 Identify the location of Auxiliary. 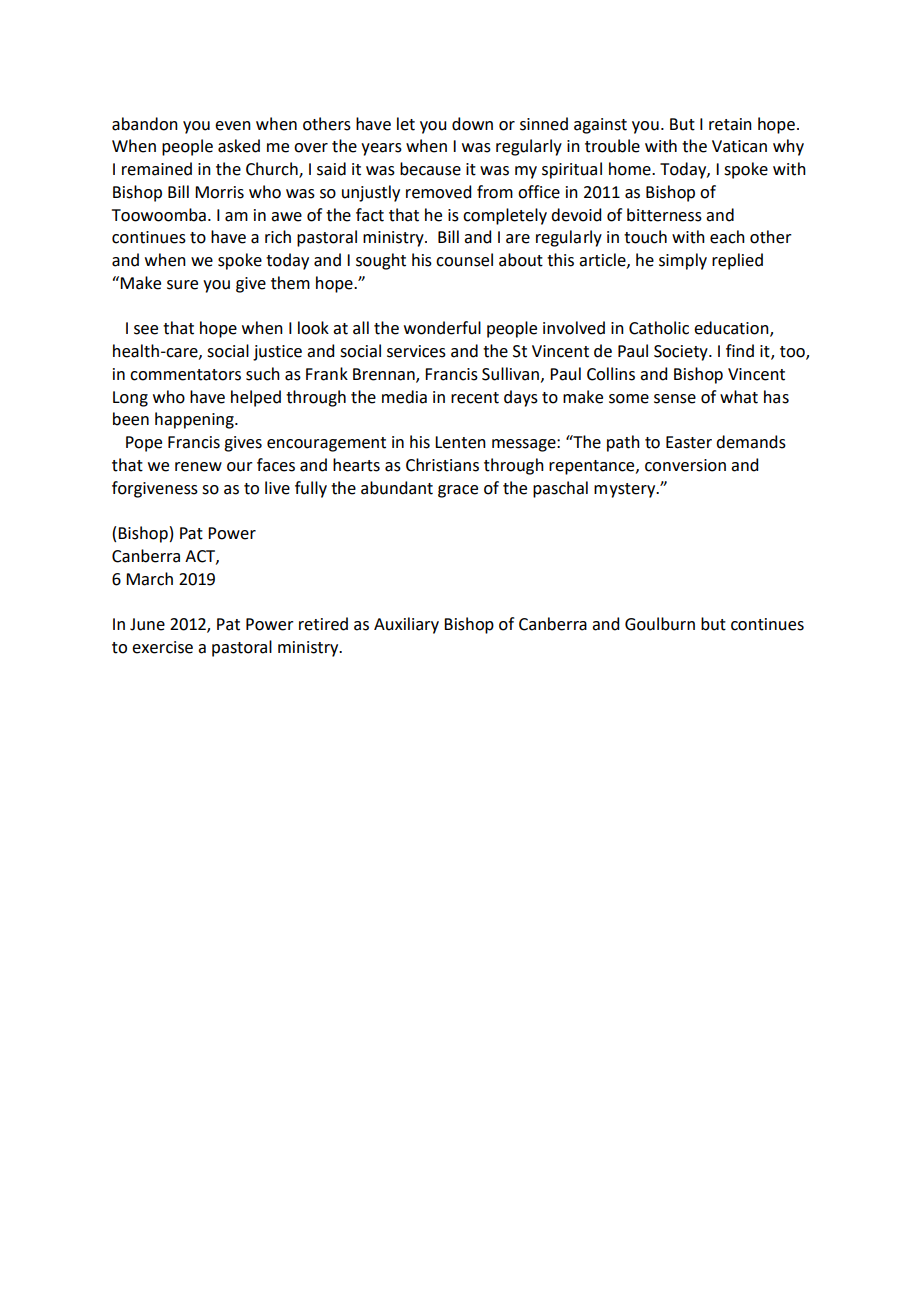
(406, 625).
